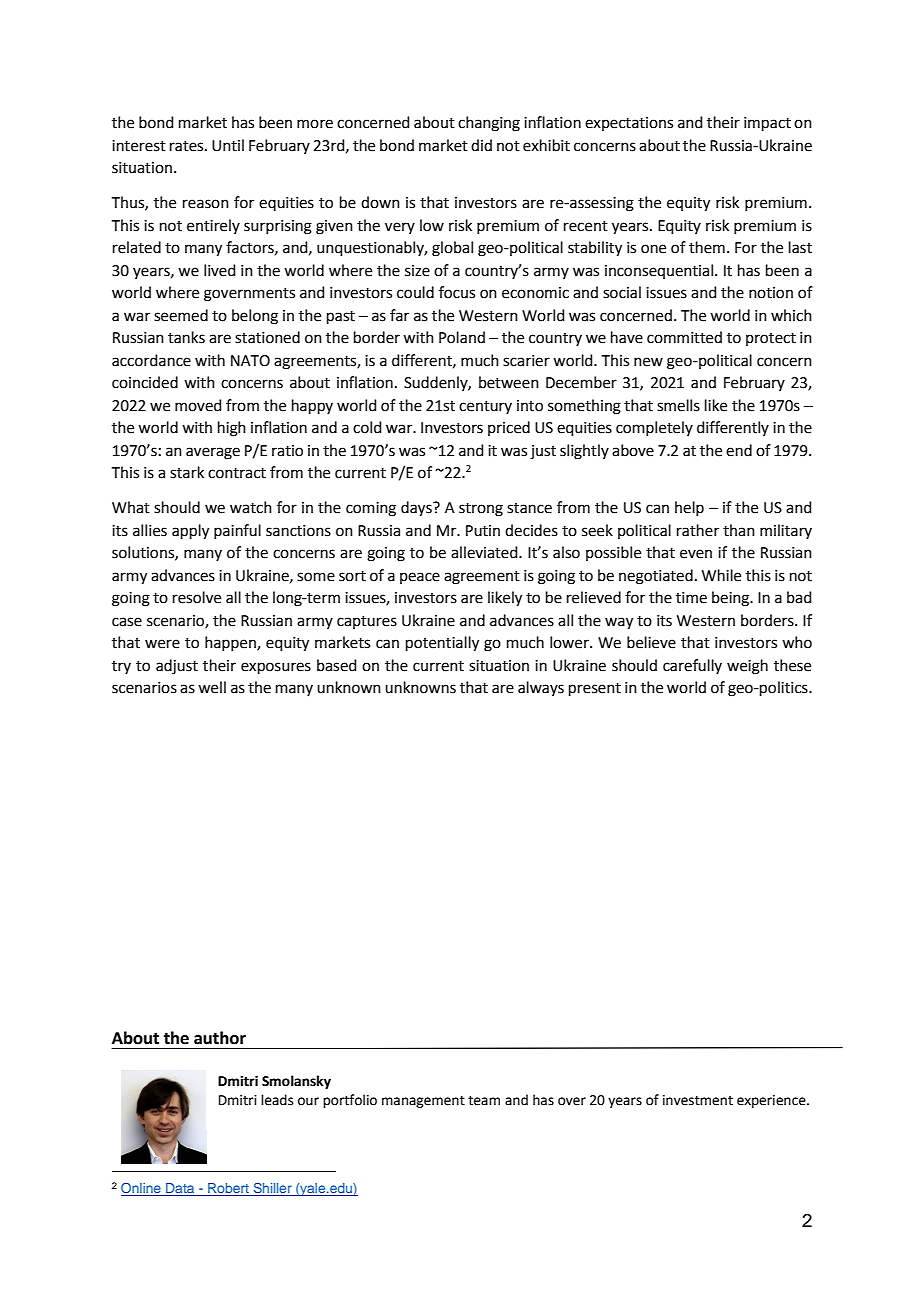 This screenshot has width=924, height=1308. I want to click on Robert, so click(228, 1189).
